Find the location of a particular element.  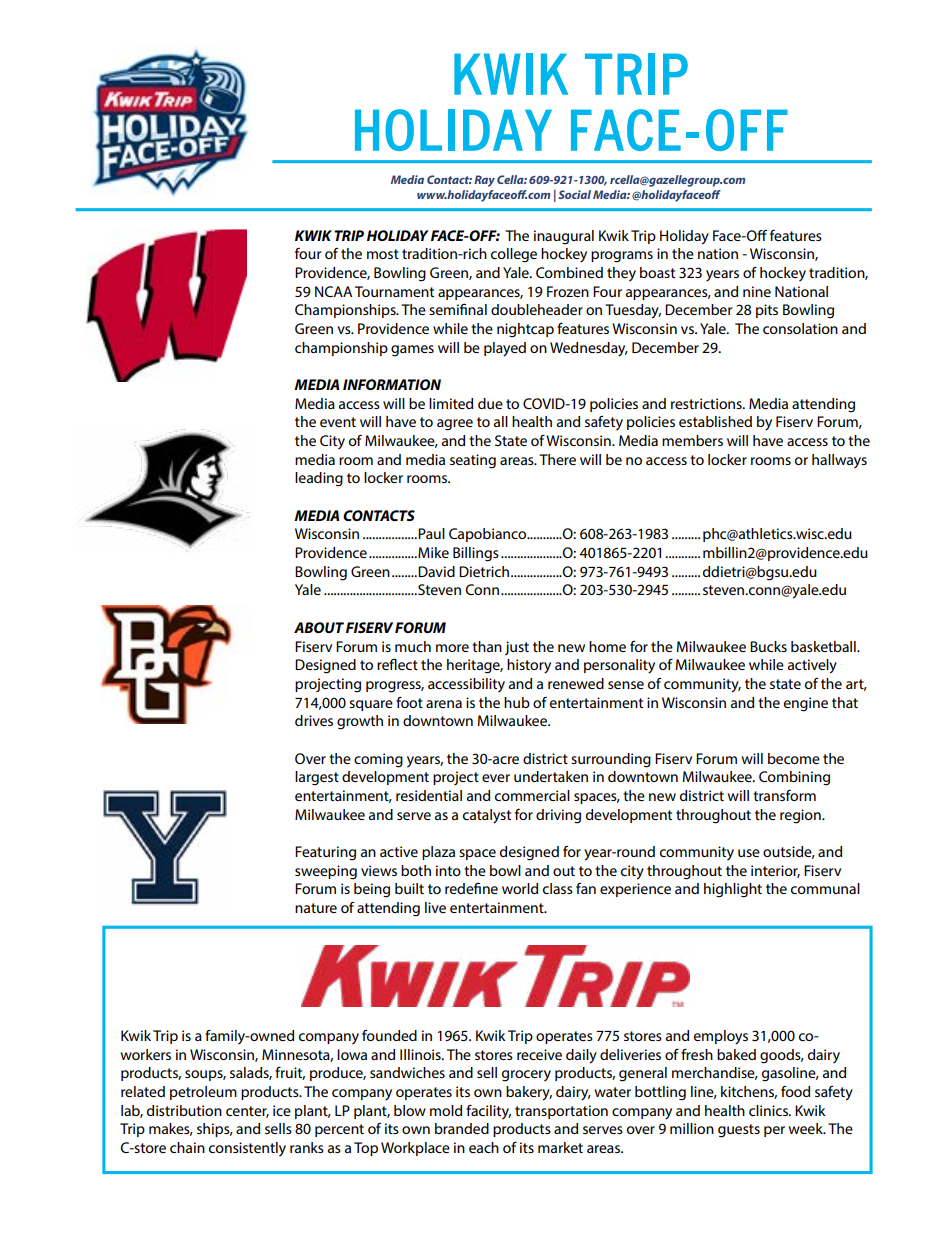

NCAA is located at coordinates (333, 291).
